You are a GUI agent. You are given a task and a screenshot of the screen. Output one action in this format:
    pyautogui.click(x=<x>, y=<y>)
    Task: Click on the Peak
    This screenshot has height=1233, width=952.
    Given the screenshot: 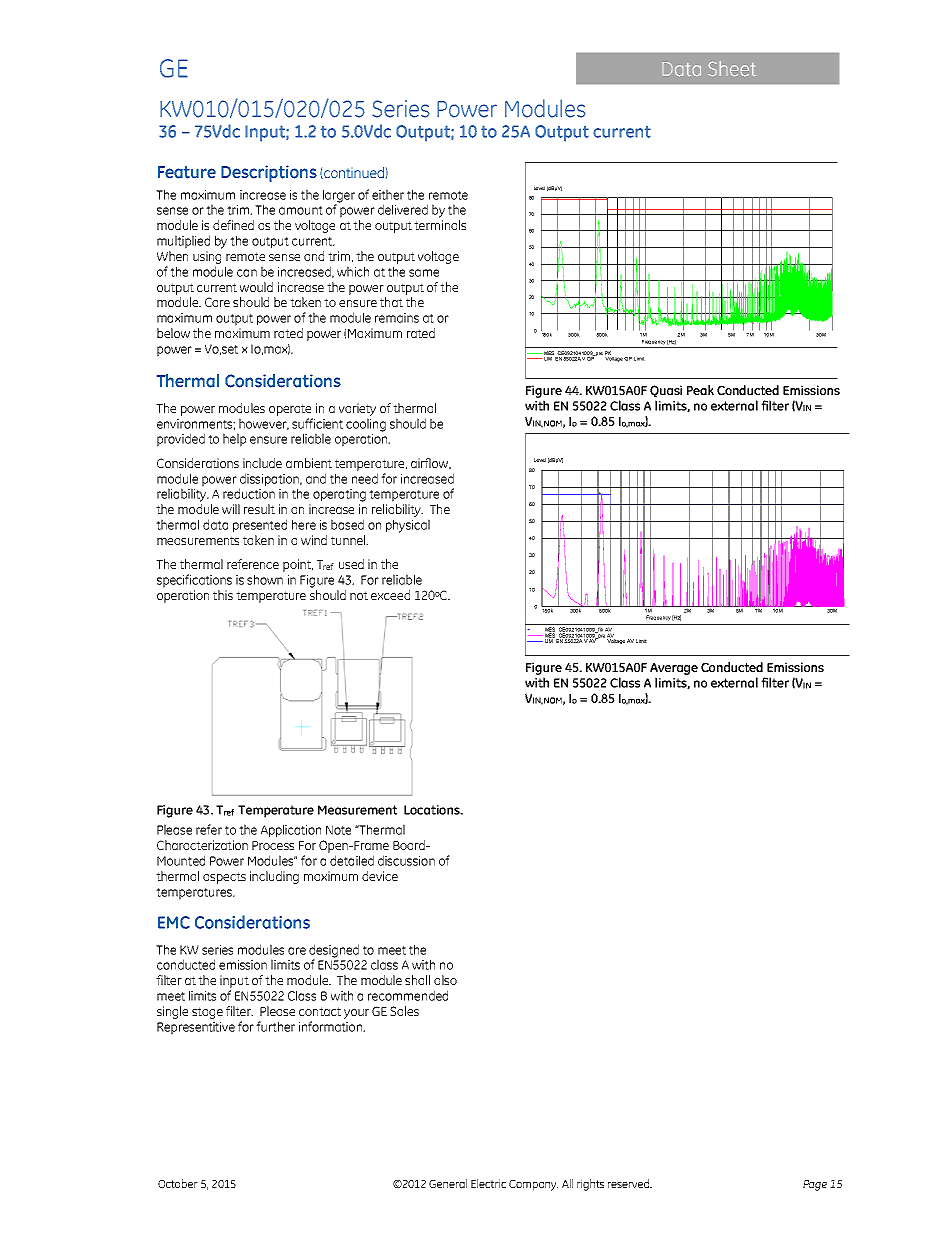 What is the action you would take?
    pyautogui.click(x=700, y=390)
